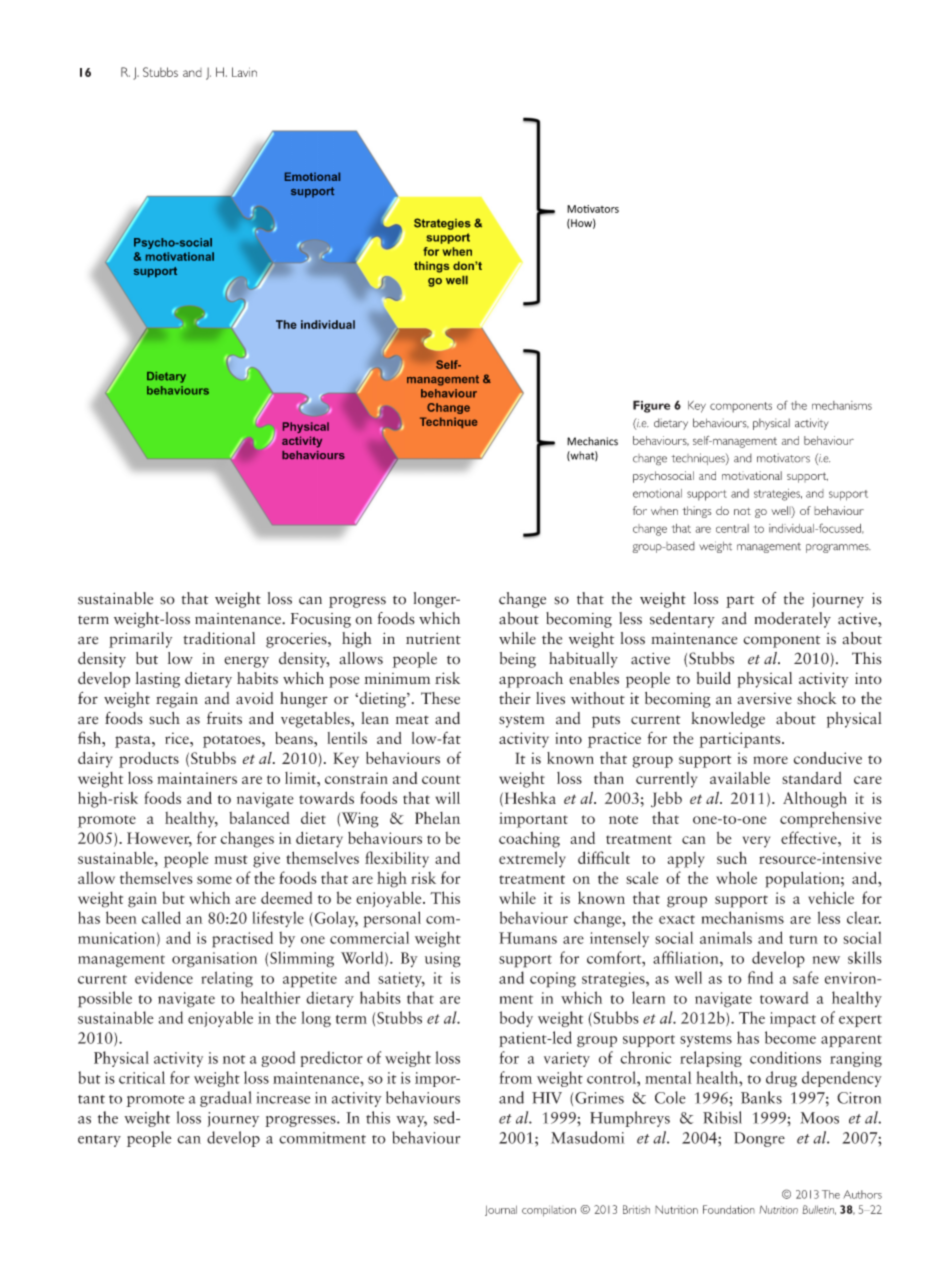  Describe the element at coordinates (412, 720) in the screenshot. I see `meat` at that location.
